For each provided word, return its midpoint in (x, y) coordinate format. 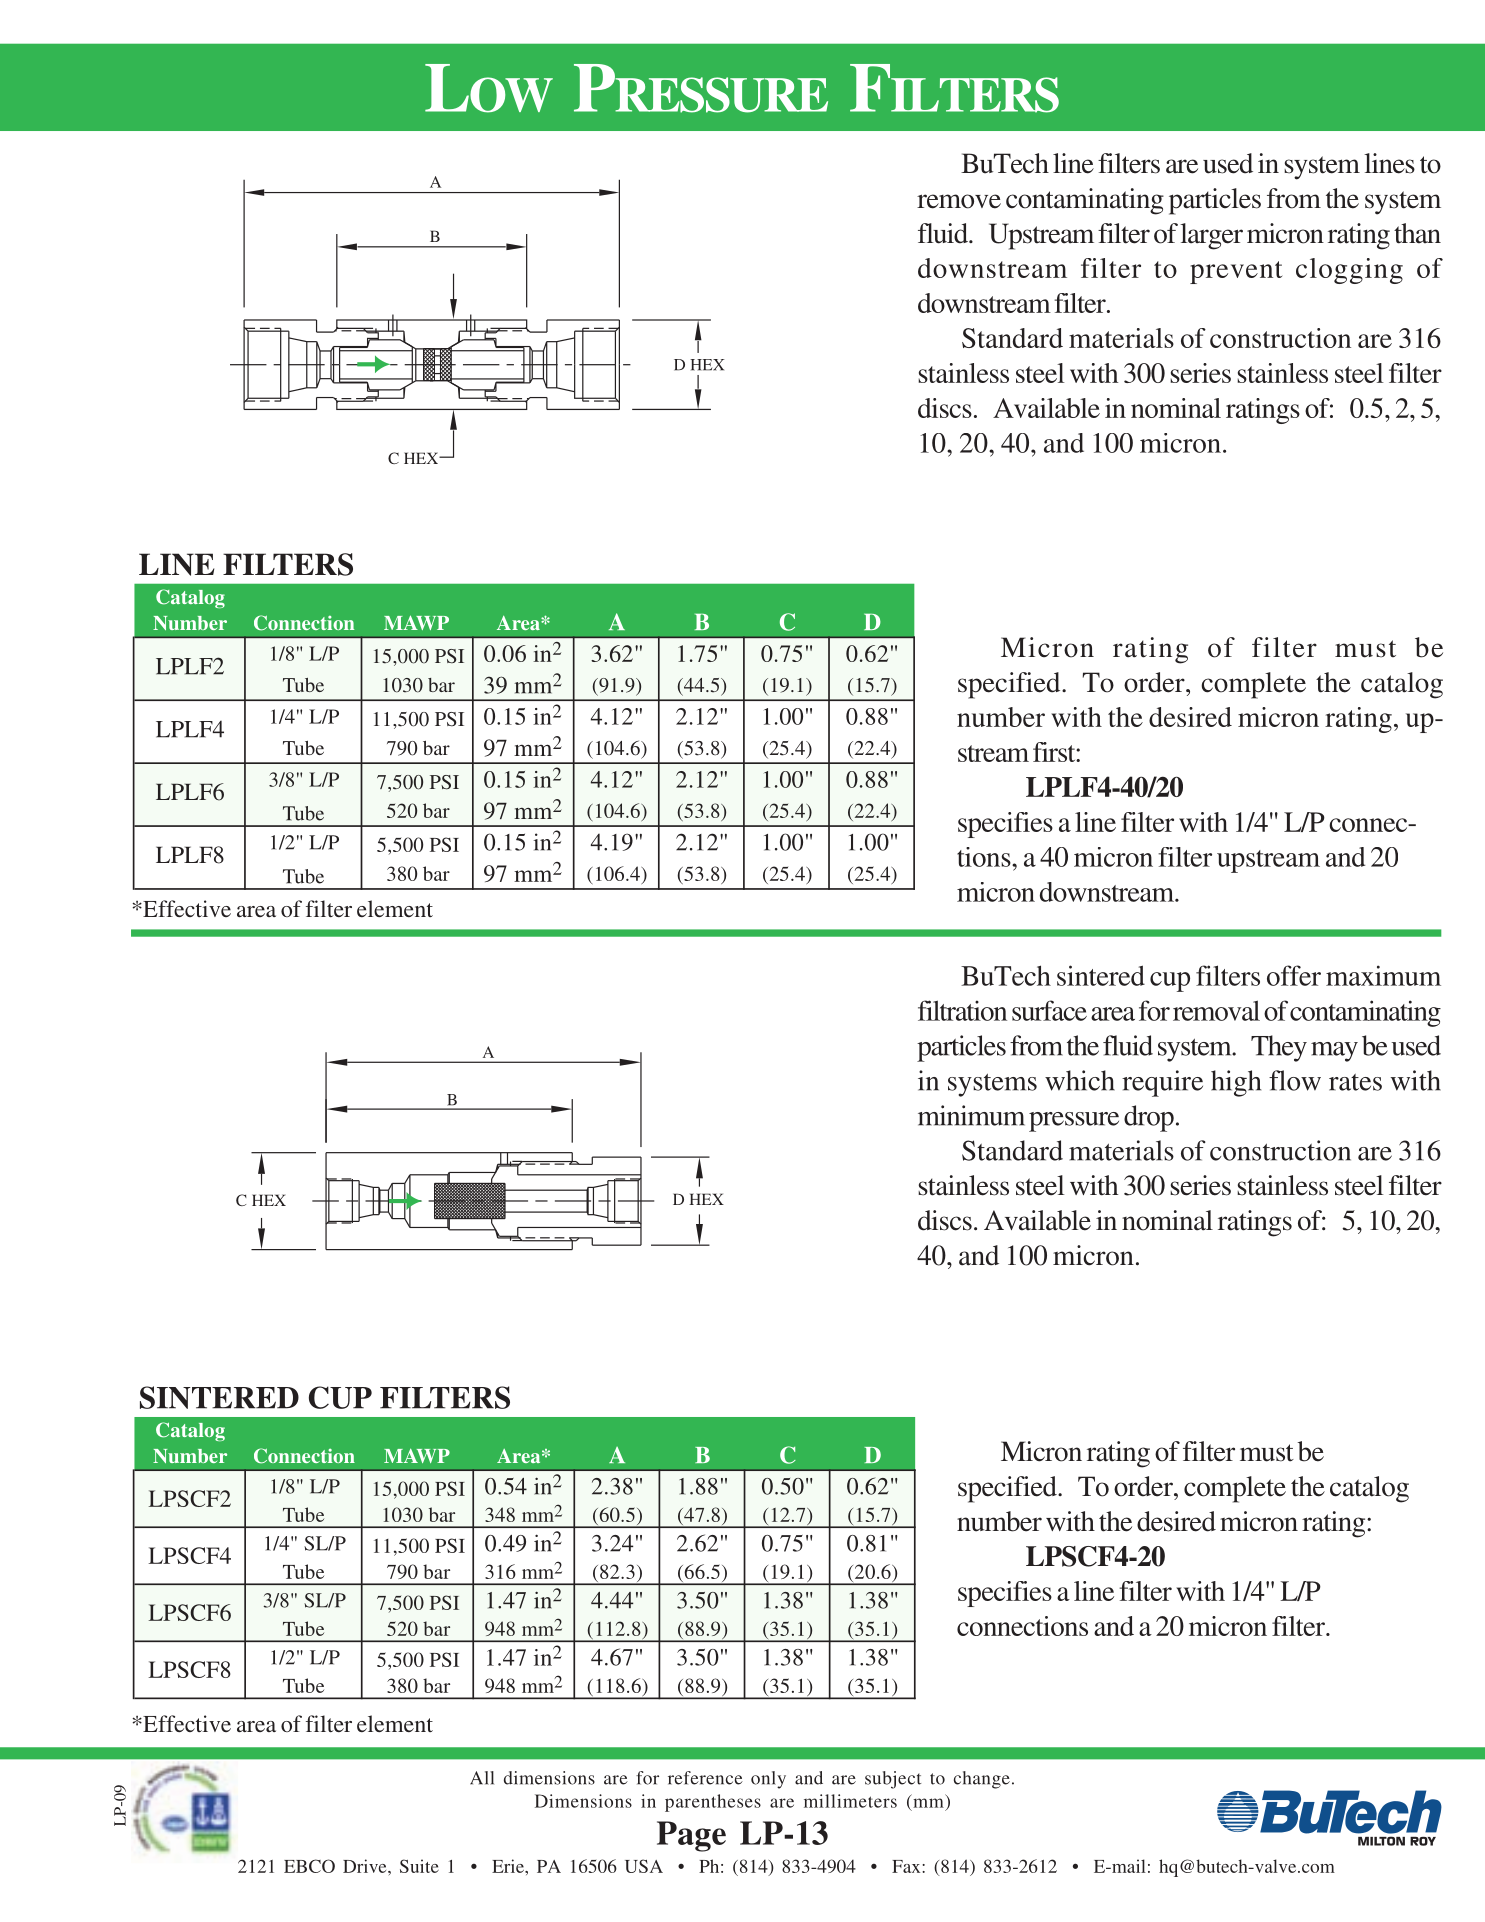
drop (1149, 1118)
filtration (962, 1010)
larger (1211, 236)
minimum (971, 1115)
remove (959, 201)
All (482, 1778)
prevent (1236, 272)
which (1080, 1080)
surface (1049, 1010)
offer (1294, 975)
